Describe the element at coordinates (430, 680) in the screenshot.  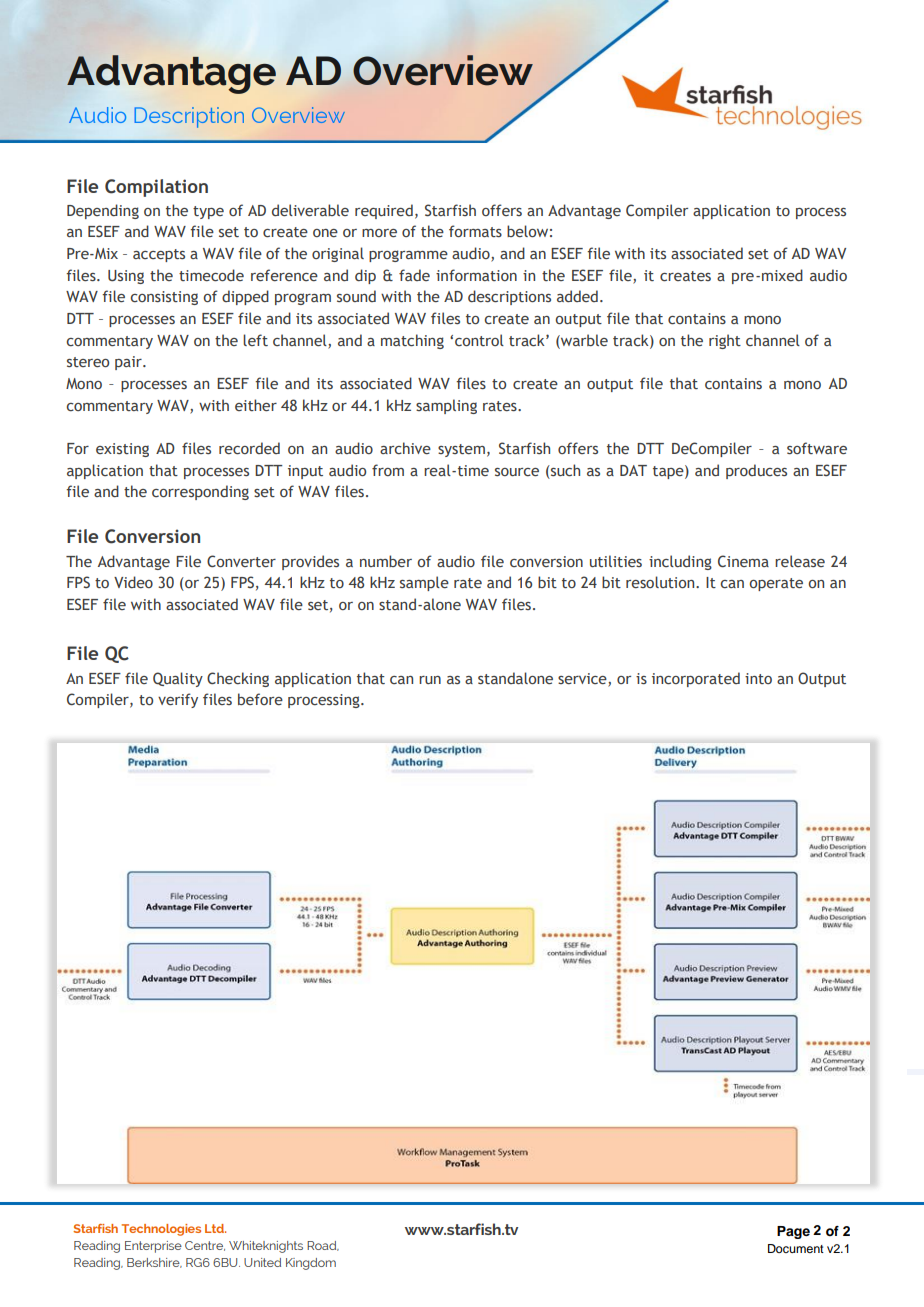
I see `run` at that location.
